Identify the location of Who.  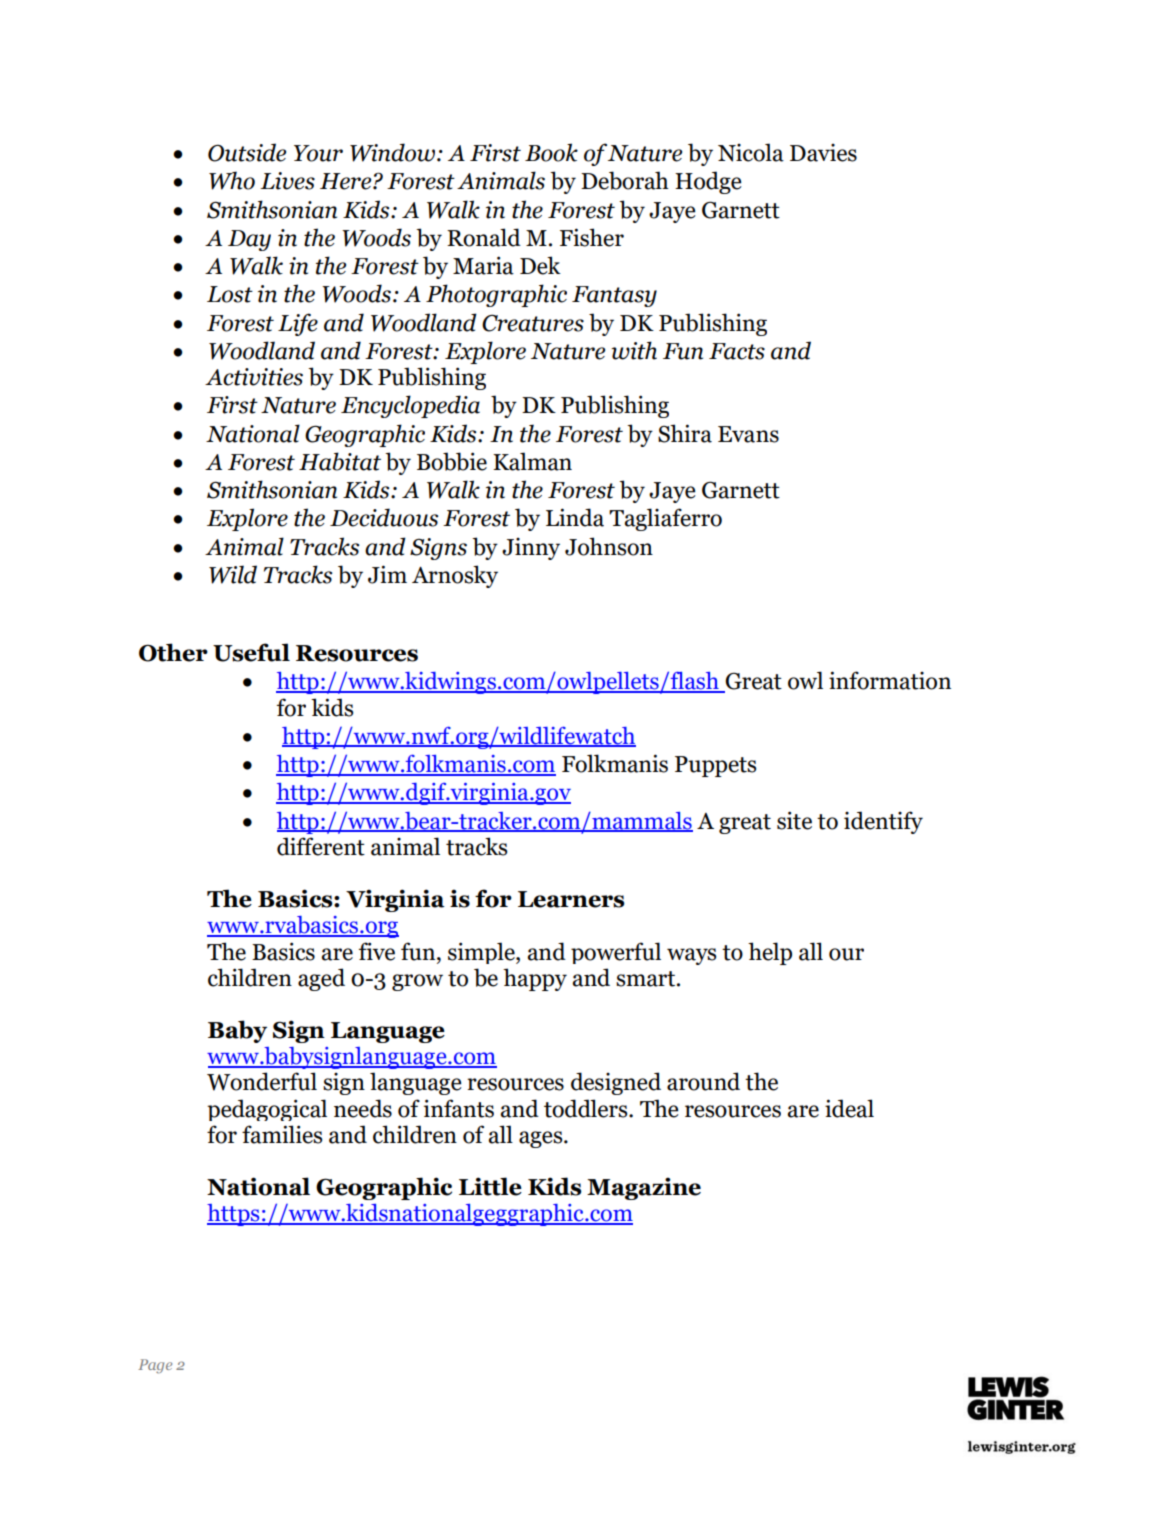
(232, 180).
